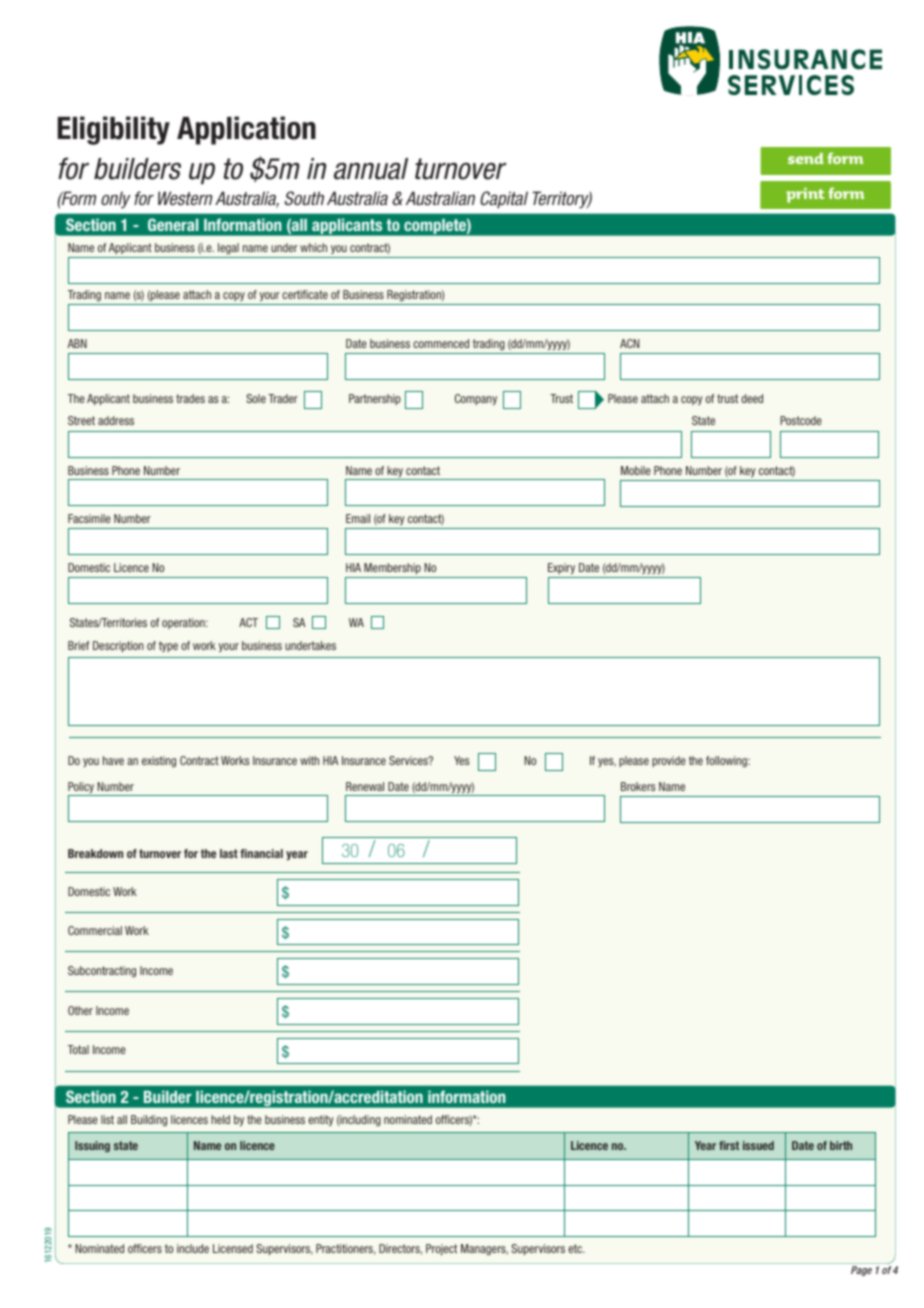 Image resolution: width=924 pixels, height=1308 pixels. I want to click on Capital, so click(504, 200).
